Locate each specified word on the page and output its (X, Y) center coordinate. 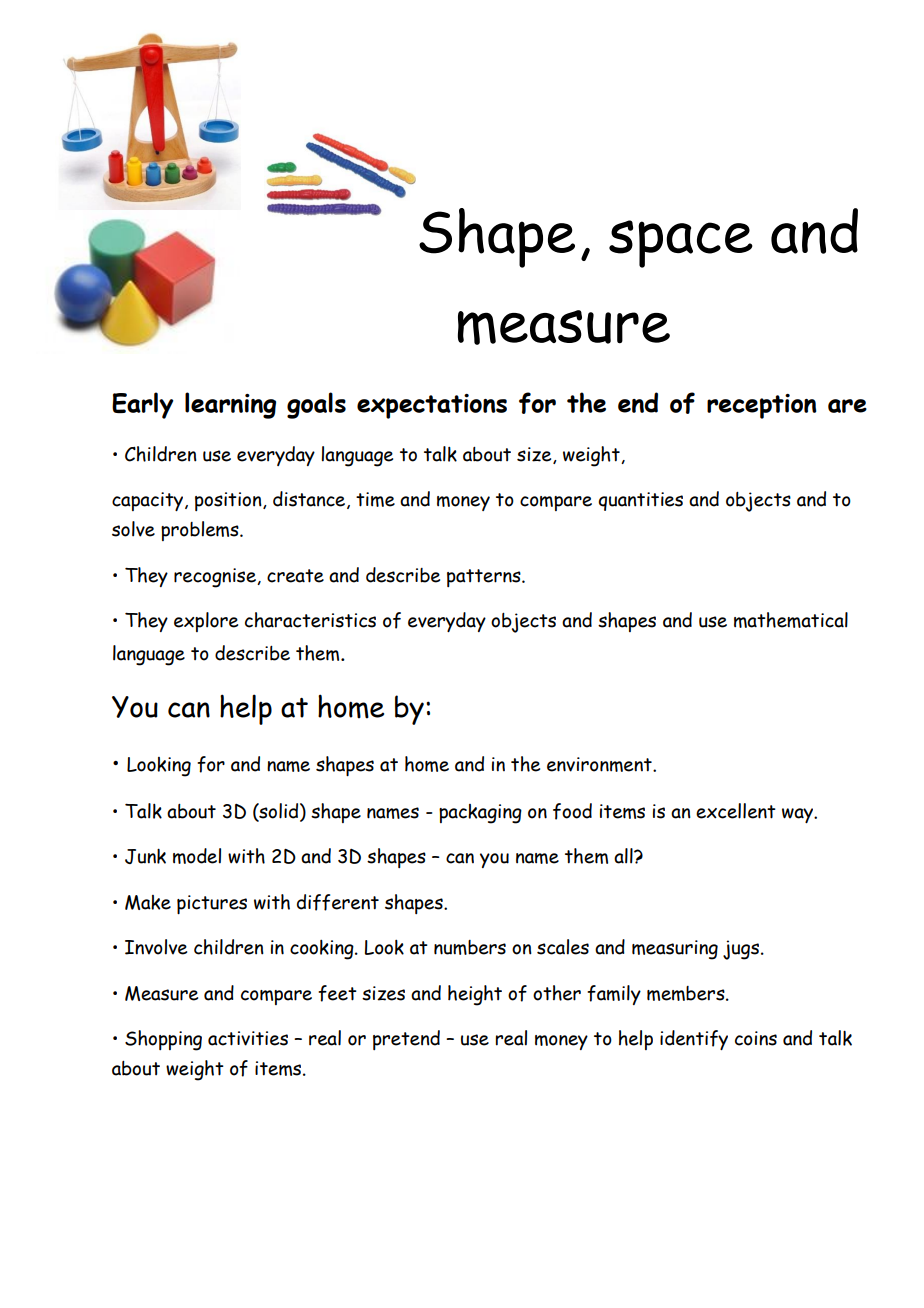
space (681, 244)
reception (761, 406)
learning (230, 405)
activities (248, 1038)
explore (206, 622)
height (475, 995)
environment (600, 764)
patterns (485, 578)
